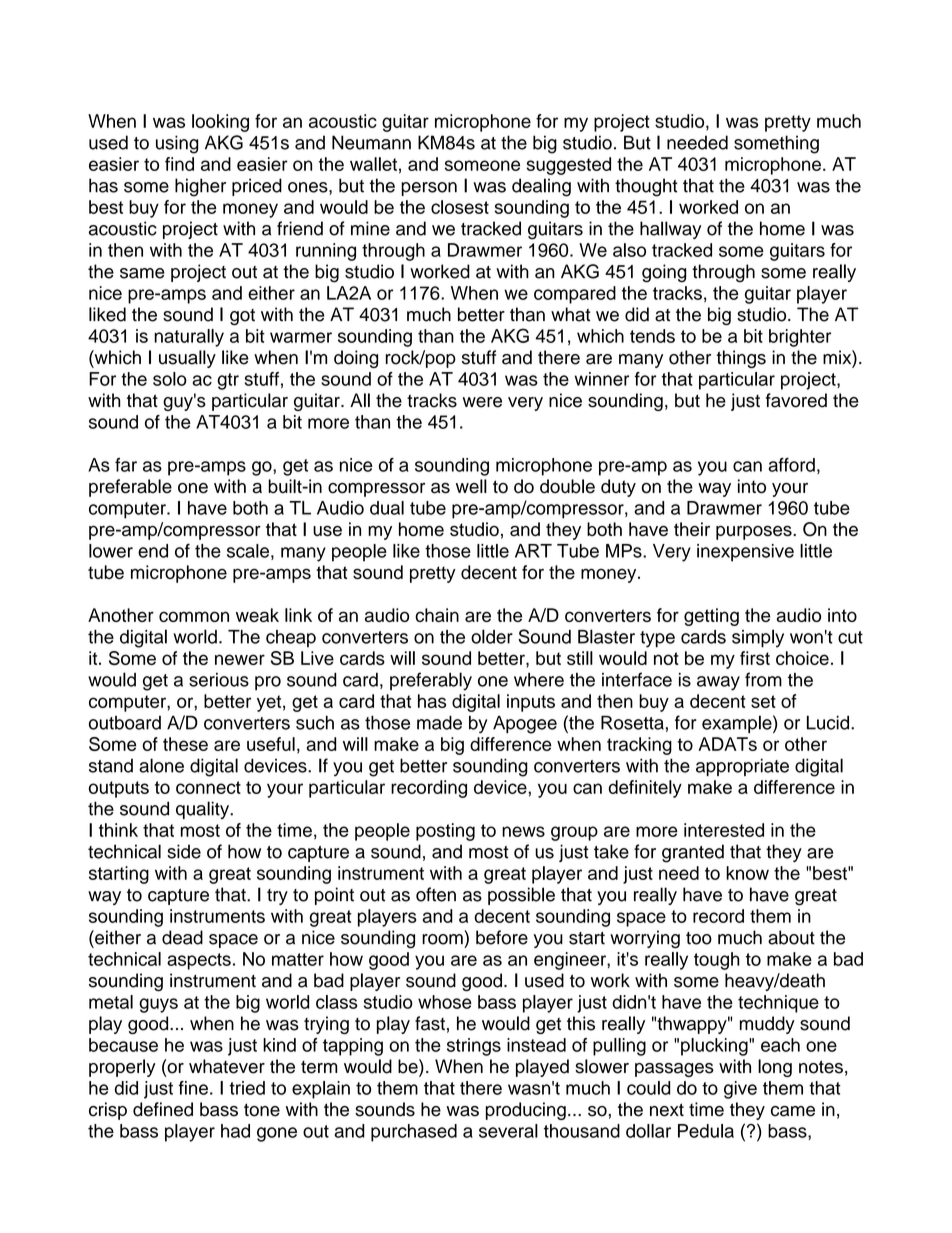  I want to click on had, so click(235, 1131).
